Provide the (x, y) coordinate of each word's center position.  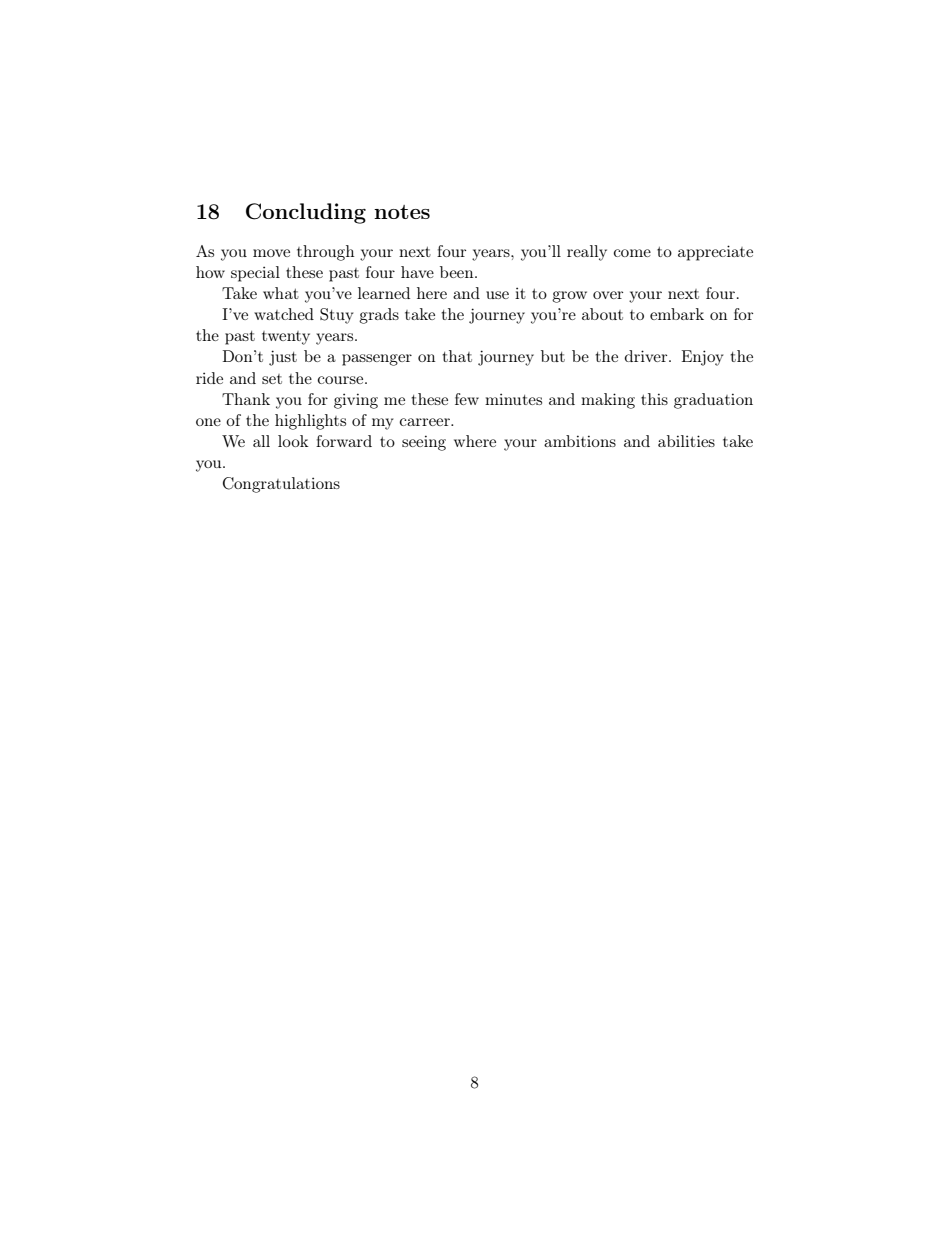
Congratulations (281, 485)
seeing (424, 443)
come (632, 253)
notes (402, 212)
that (457, 356)
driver (647, 356)
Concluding (306, 213)
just (283, 358)
